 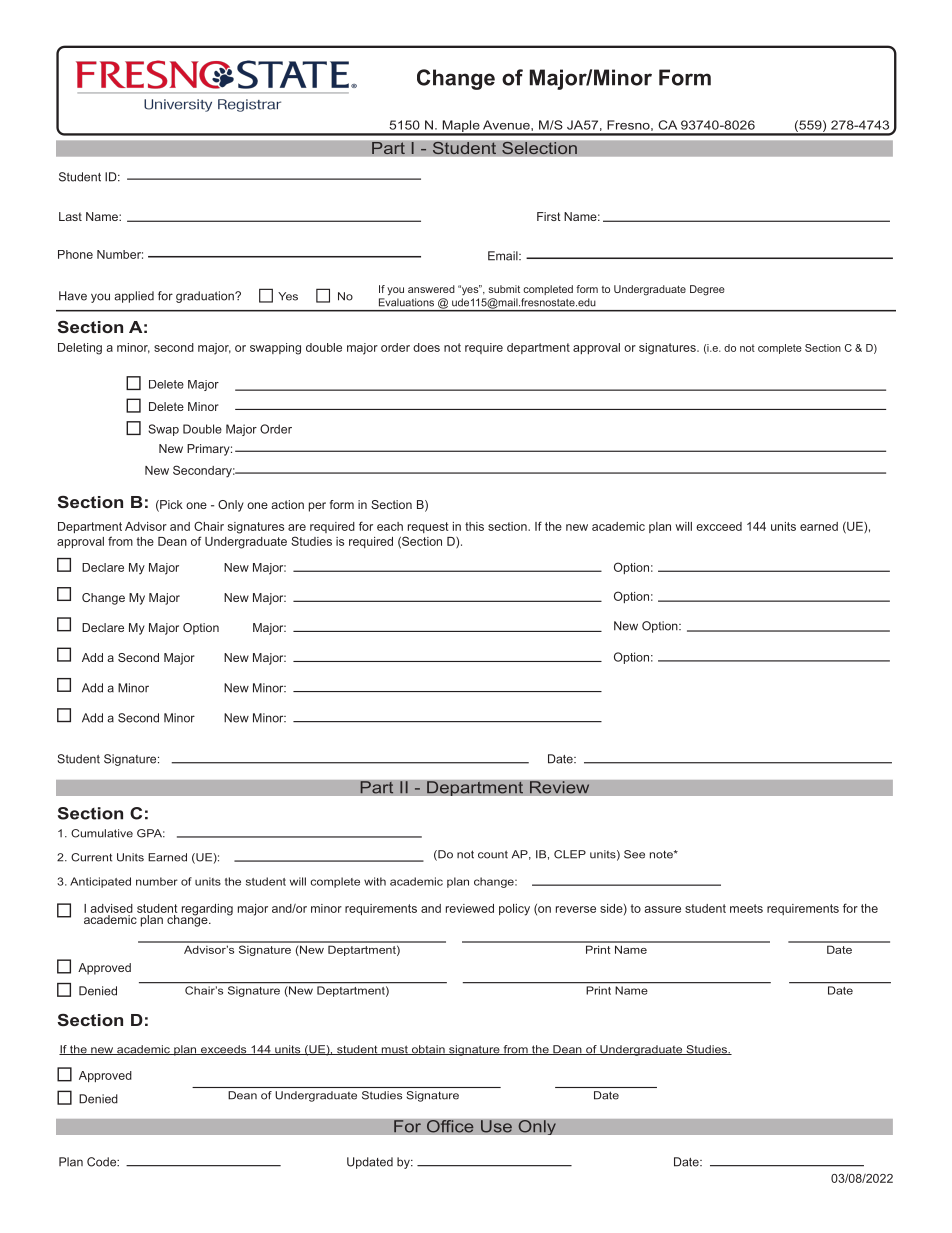 What do you see at coordinates (223, 1050) in the screenshot?
I see `exceeds` at bounding box center [223, 1050].
